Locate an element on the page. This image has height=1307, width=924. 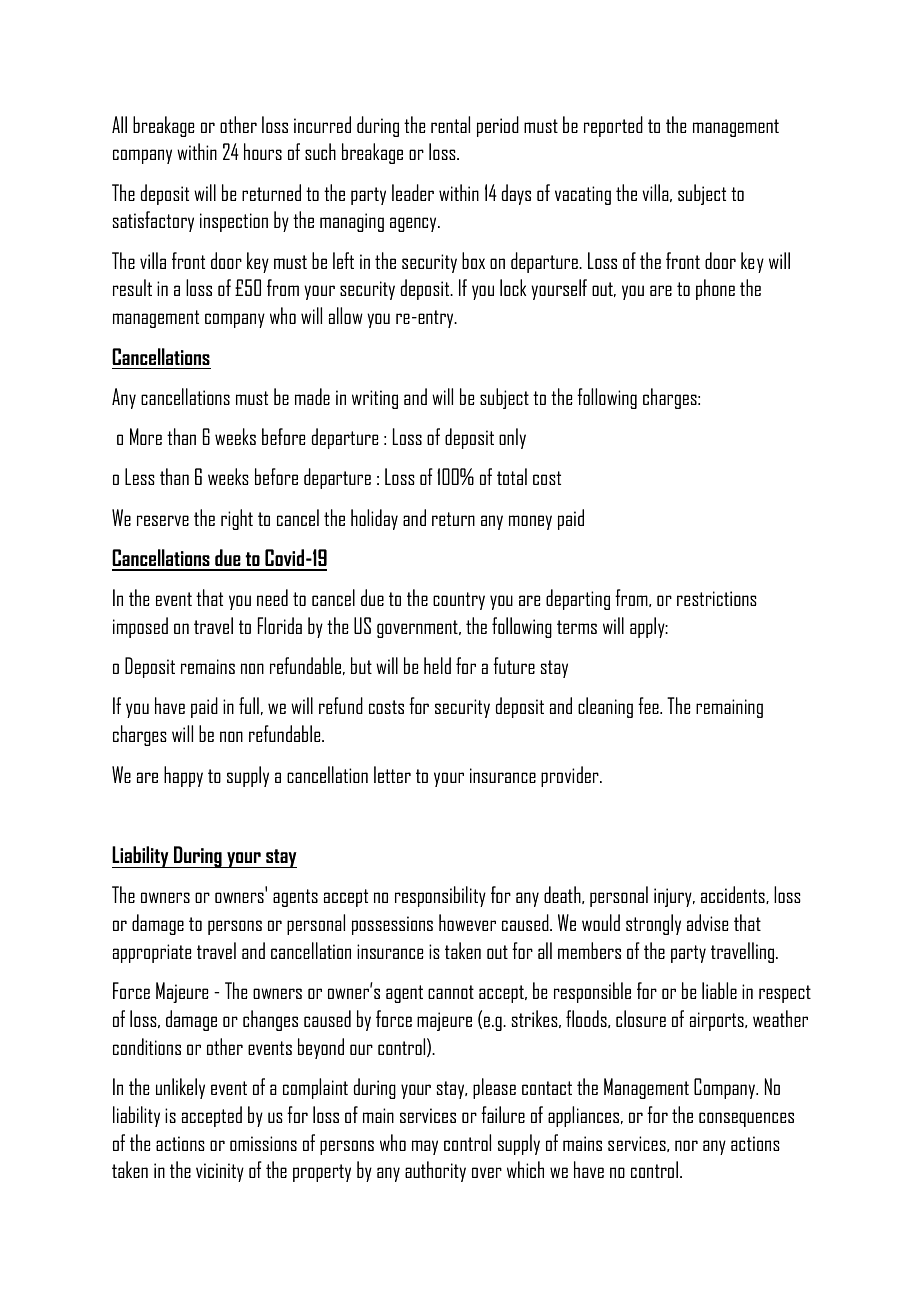
restrictions is located at coordinates (717, 598).
